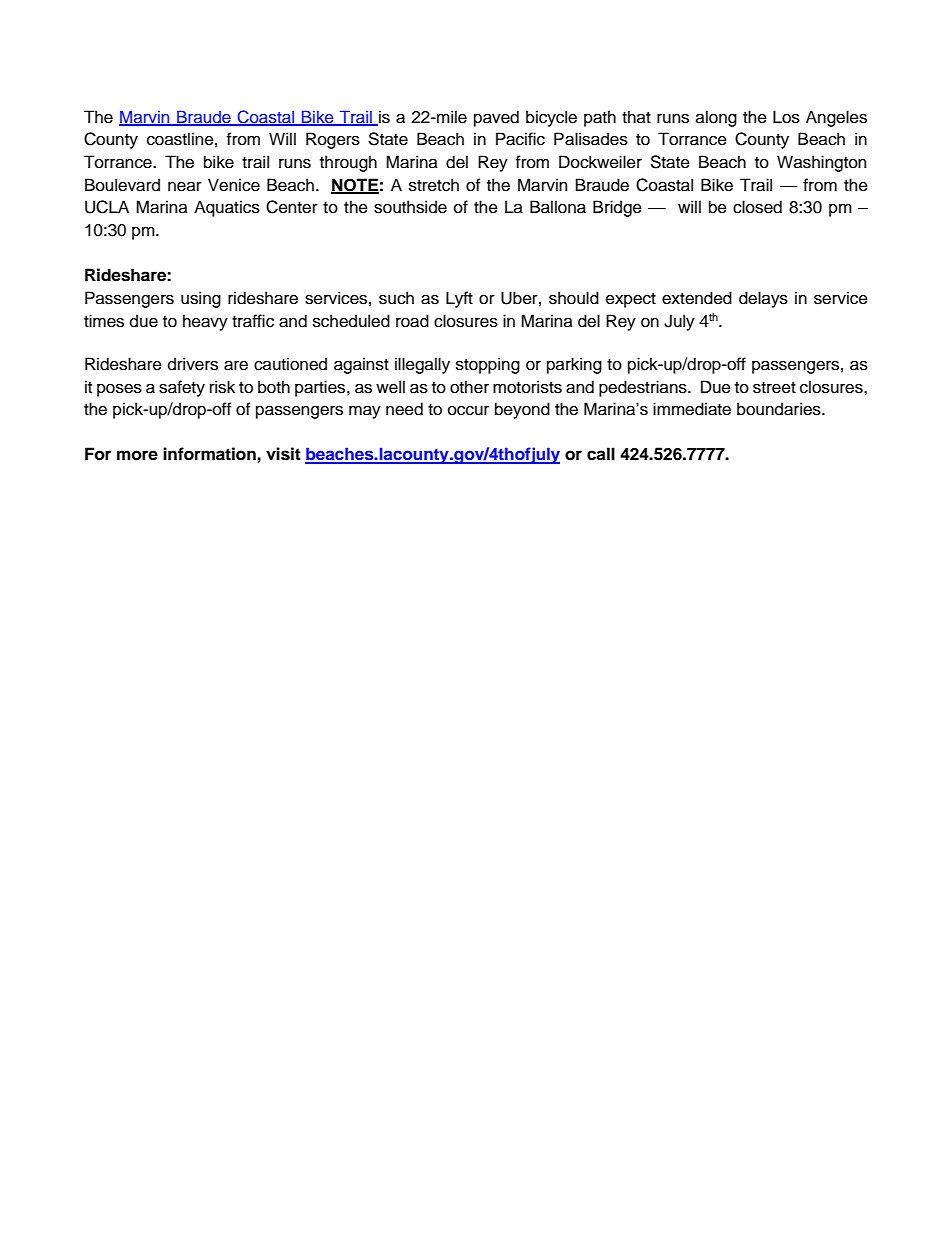 This image has width=952, height=1233. Describe the element at coordinates (182, 388) in the image. I see `safety` at that location.
